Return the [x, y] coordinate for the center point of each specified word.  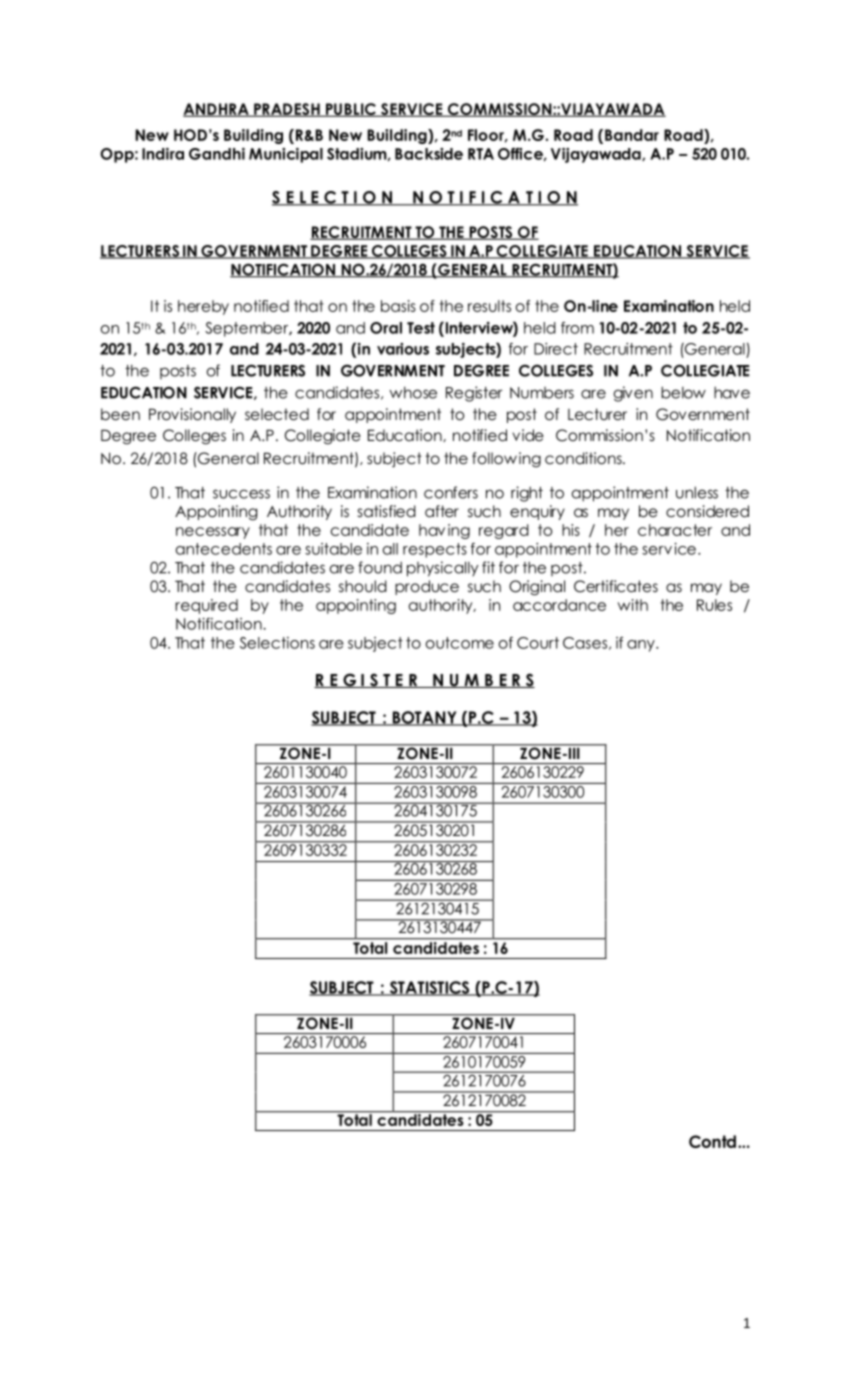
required [206, 606]
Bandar [632, 135]
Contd [712, 1141]
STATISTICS [429, 988]
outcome [460, 643]
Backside [429, 154]
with [633, 605]
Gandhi [217, 154]
